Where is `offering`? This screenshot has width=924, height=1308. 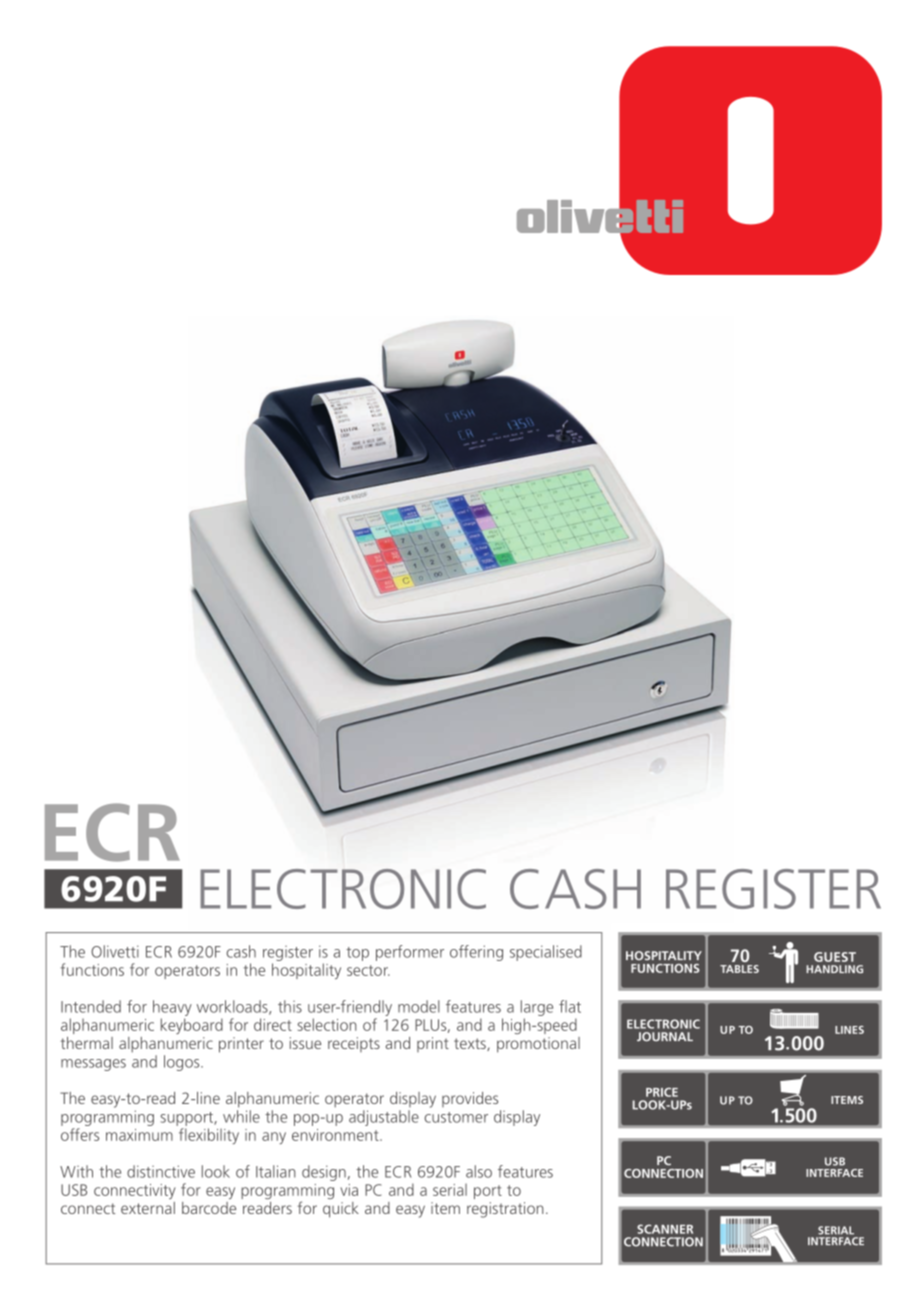
offering is located at coordinates (476, 953).
